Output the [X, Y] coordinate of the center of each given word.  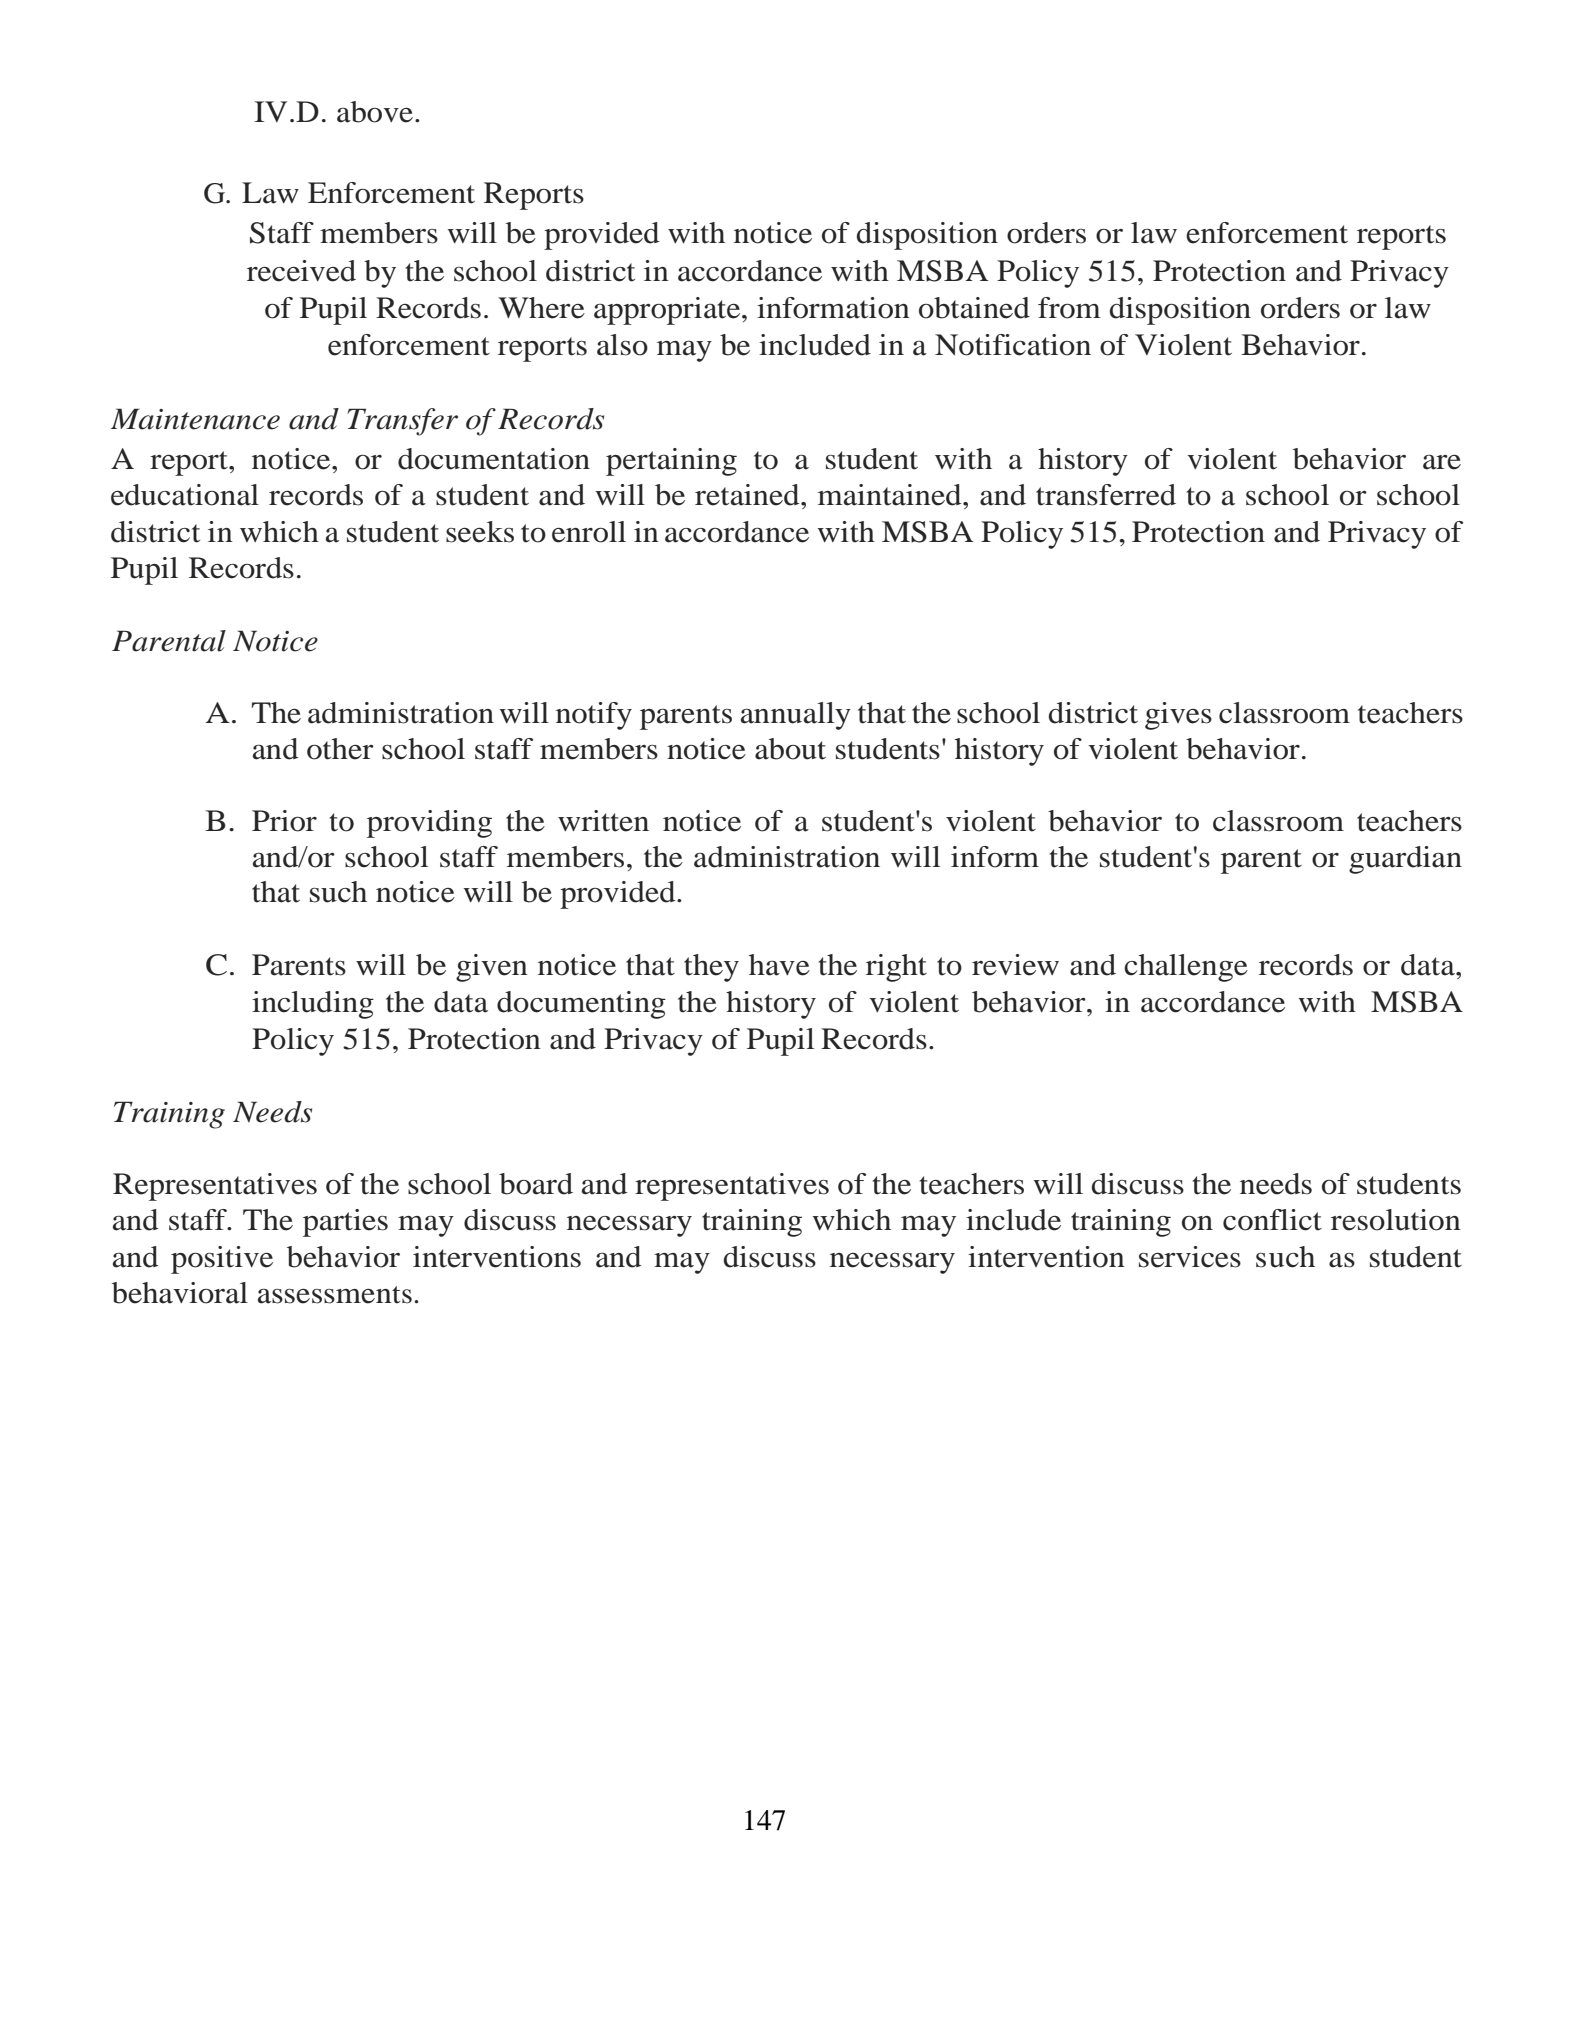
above [375, 112]
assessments [335, 1295]
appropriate [668, 311]
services [1190, 1257]
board [536, 1184]
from [1069, 308]
